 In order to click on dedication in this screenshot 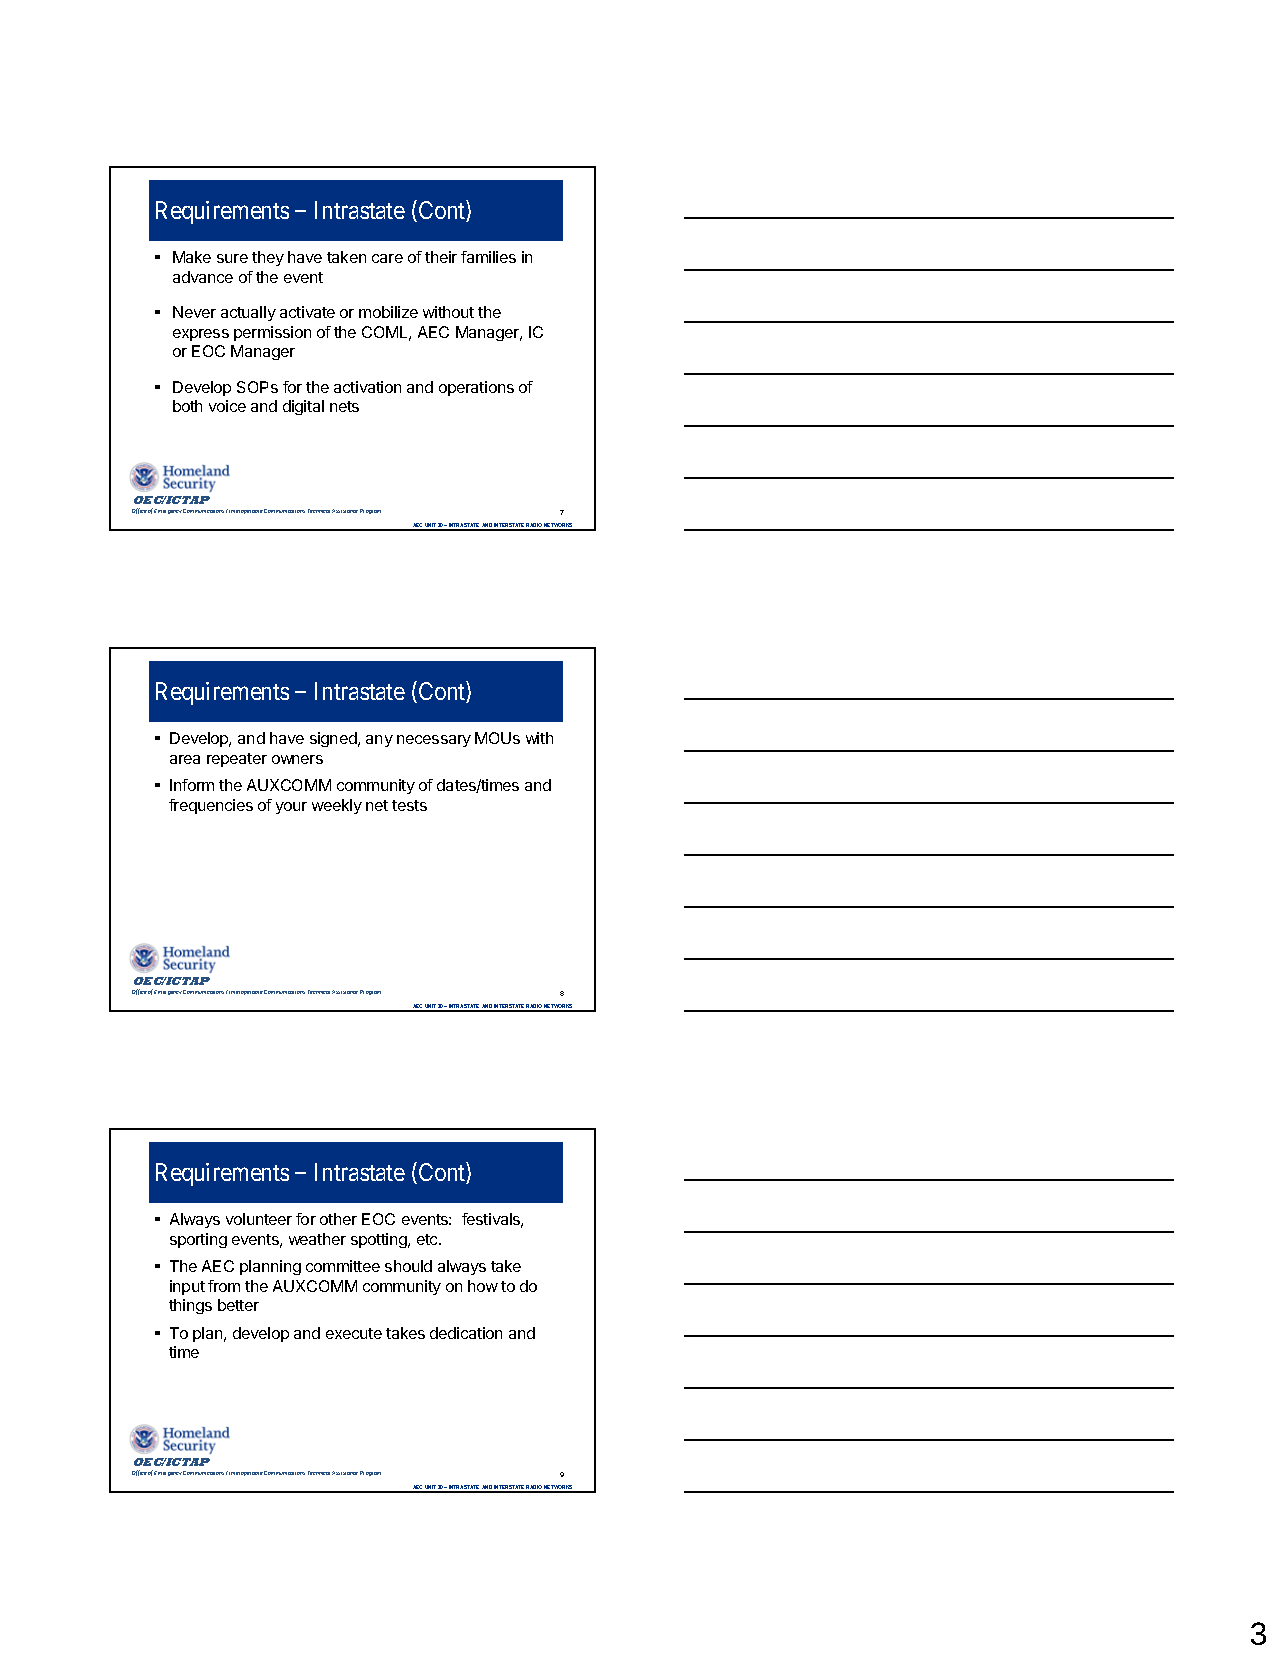, I will do `click(466, 1333)`.
